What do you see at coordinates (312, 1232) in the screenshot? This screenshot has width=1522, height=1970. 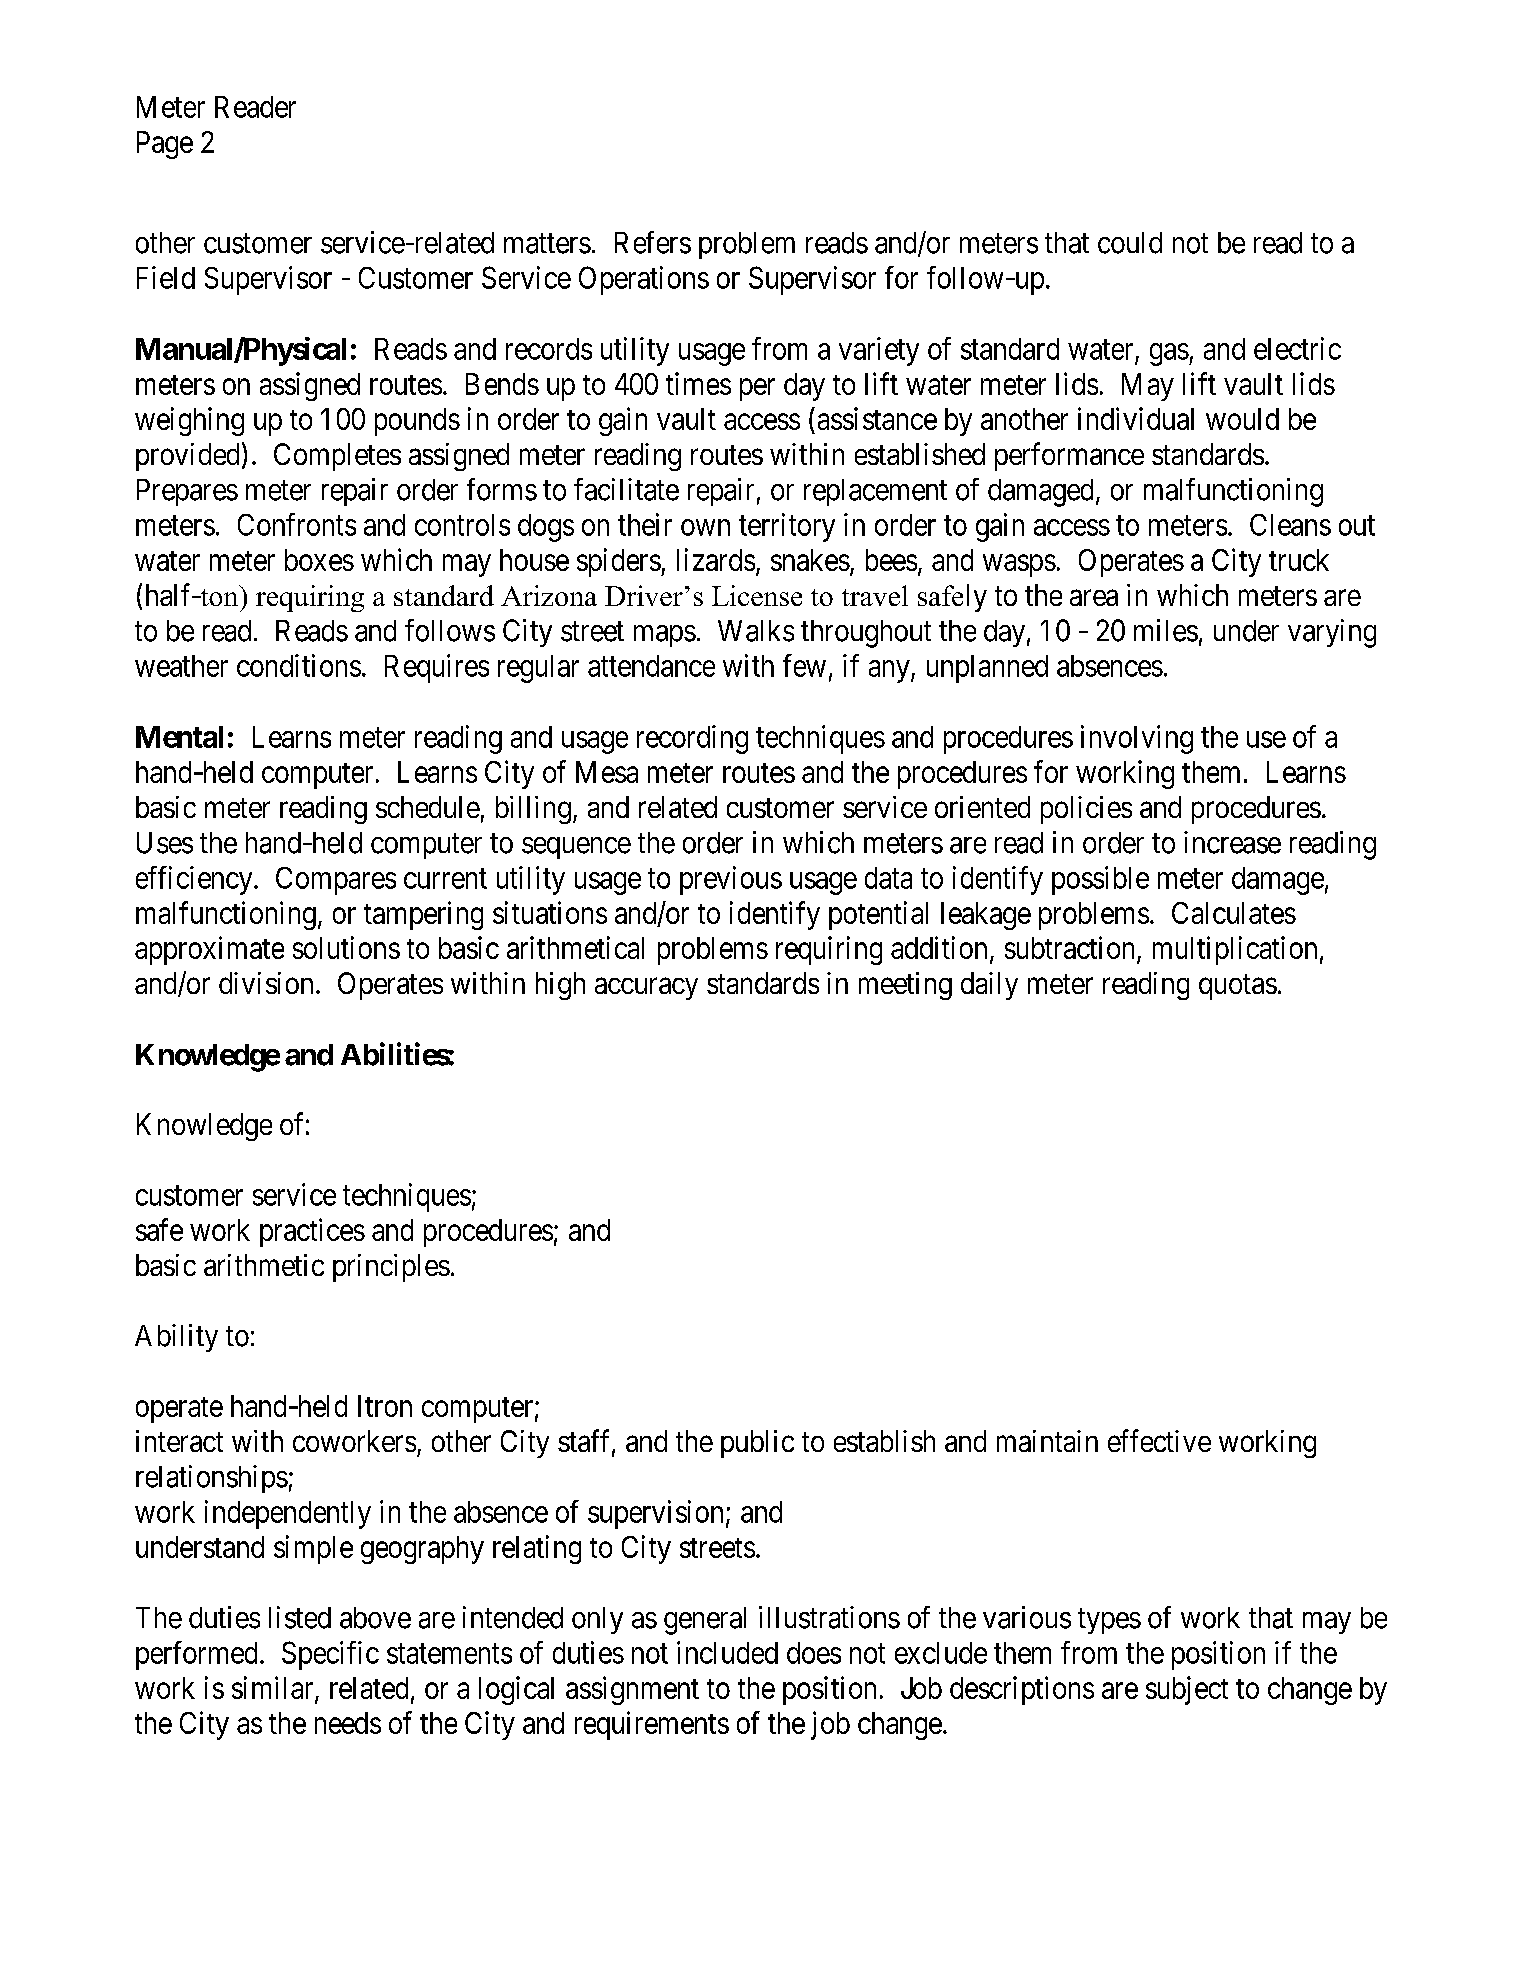 I see `practices` at bounding box center [312, 1232].
